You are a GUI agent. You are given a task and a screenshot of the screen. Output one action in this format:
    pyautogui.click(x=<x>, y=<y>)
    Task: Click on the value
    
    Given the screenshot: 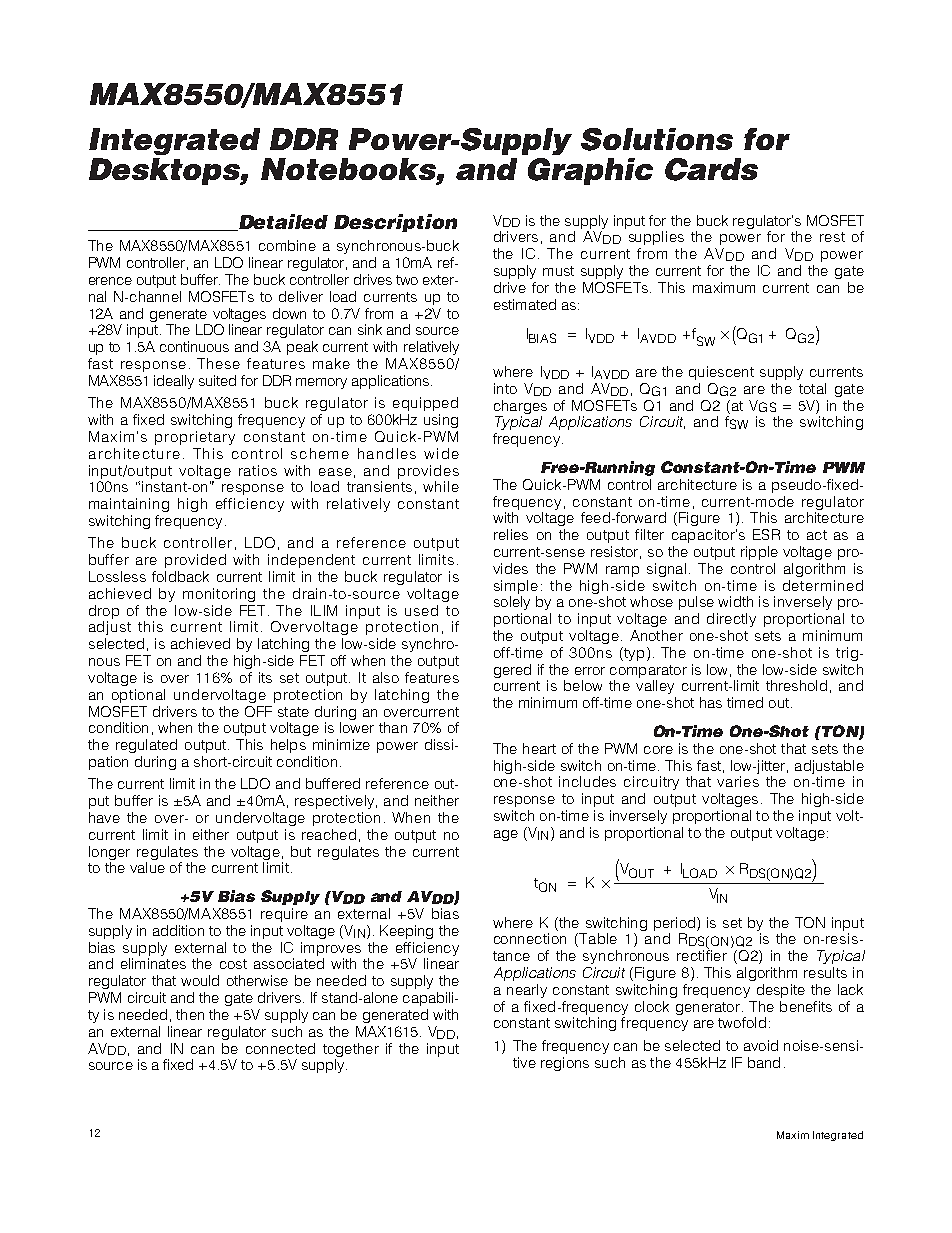 What is the action you would take?
    pyautogui.click(x=147, y=867)
